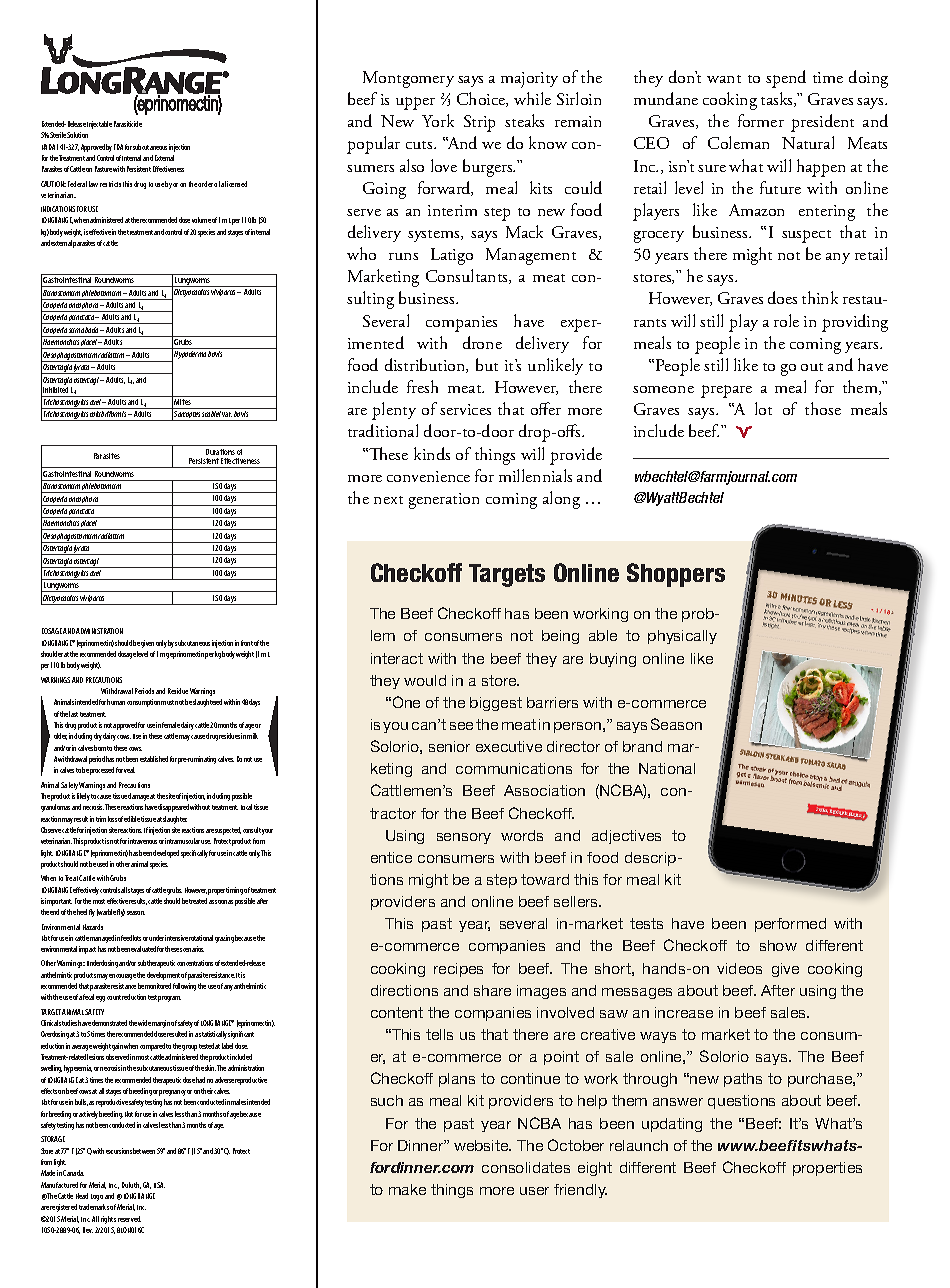  Describe the element at coordinates (823, 408) in the screenshot. I see `those` at that location.
